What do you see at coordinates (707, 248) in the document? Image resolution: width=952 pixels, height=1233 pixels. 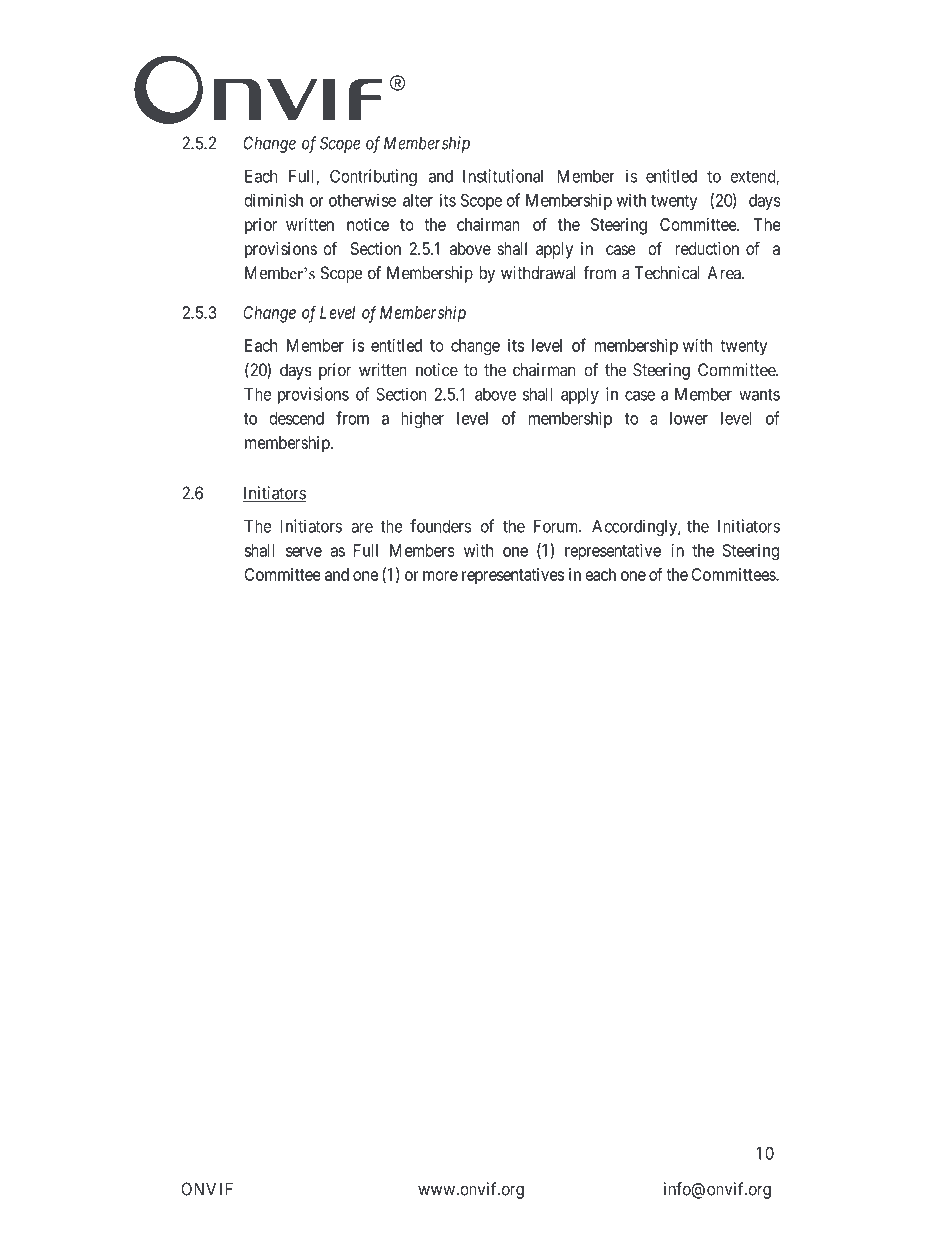 I see `reduction` at bounding box center [707, 248].
